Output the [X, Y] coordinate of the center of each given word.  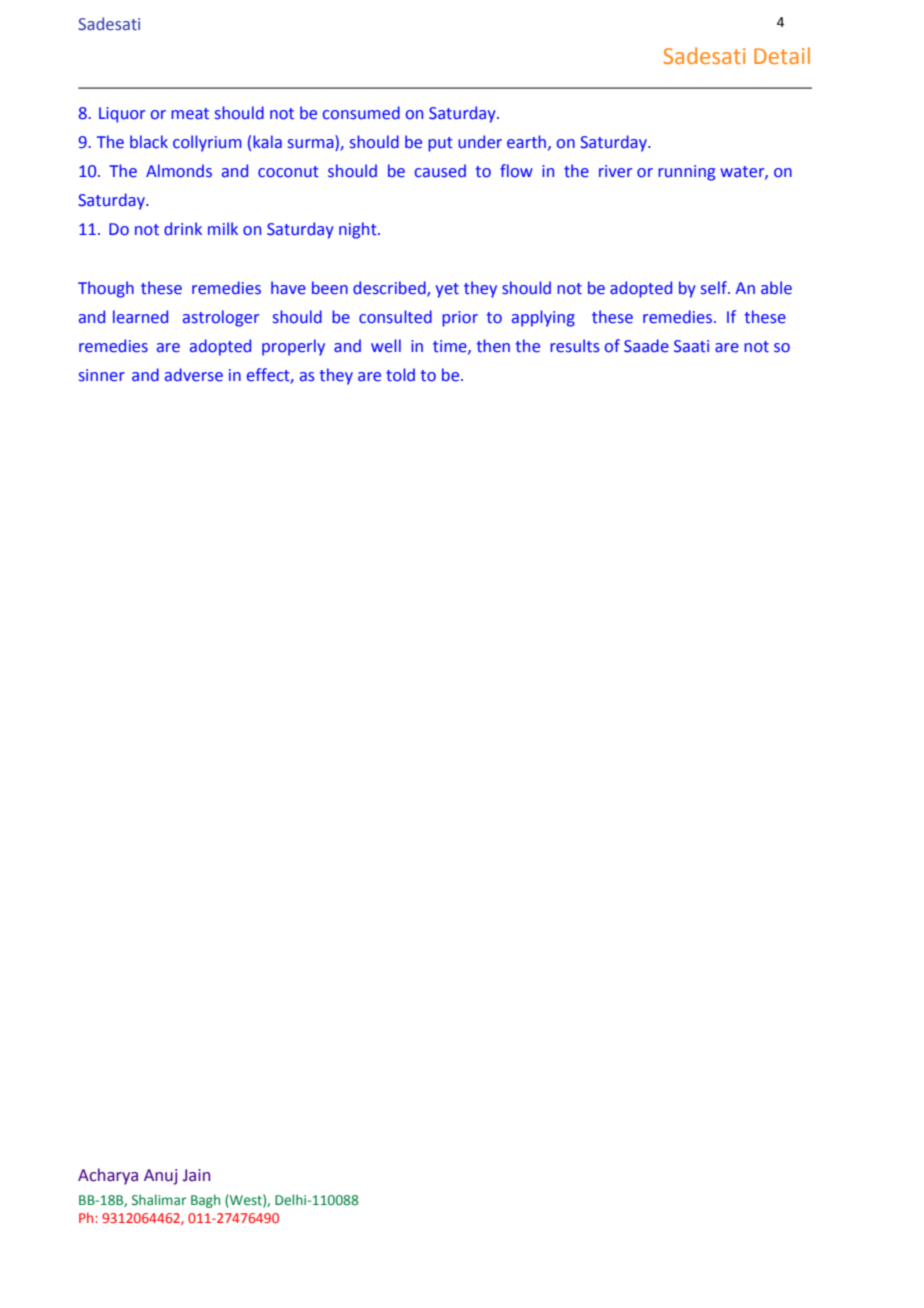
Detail [782, 55]
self [715, 288]
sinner [102, 375]
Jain [196, 1175]
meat [190, 114]
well [386, 346]
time [451, 347]
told [400, 375]
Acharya [108, 1176]
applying [543, 318]
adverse [194, 375]
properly [293, 347]
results [574, 346]
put [440, 144]
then [493, 346]
